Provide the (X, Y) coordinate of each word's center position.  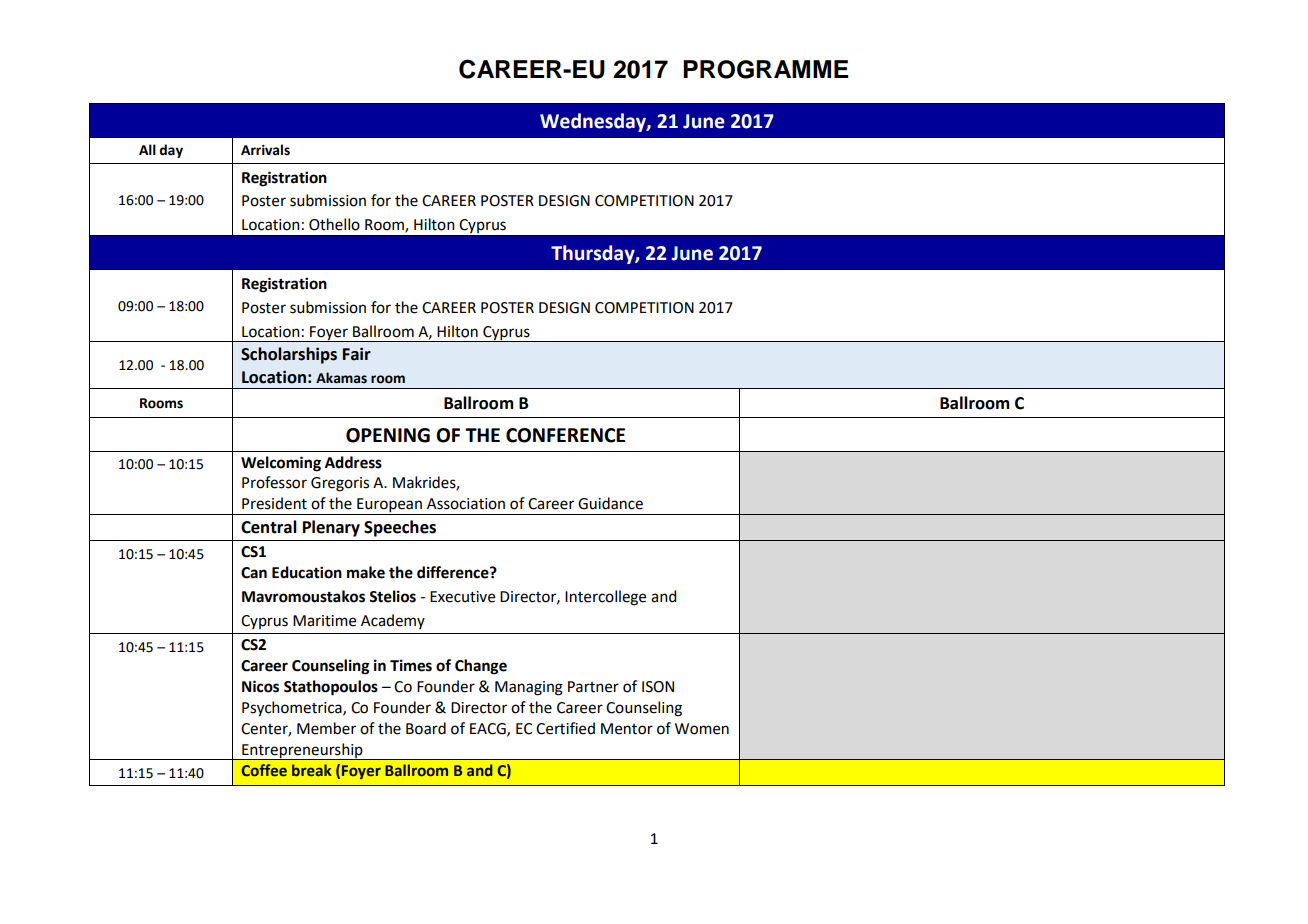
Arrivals (265, 150)
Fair (357, 354)
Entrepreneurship (302, 751)
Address (353, 462)
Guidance (610, 503)
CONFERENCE (565, 435)
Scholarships (289, 355)
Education (307, 572)
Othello (334, 224)
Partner (593, 687)
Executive (462, 597)
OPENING (388, 435)
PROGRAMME (765, 69)
